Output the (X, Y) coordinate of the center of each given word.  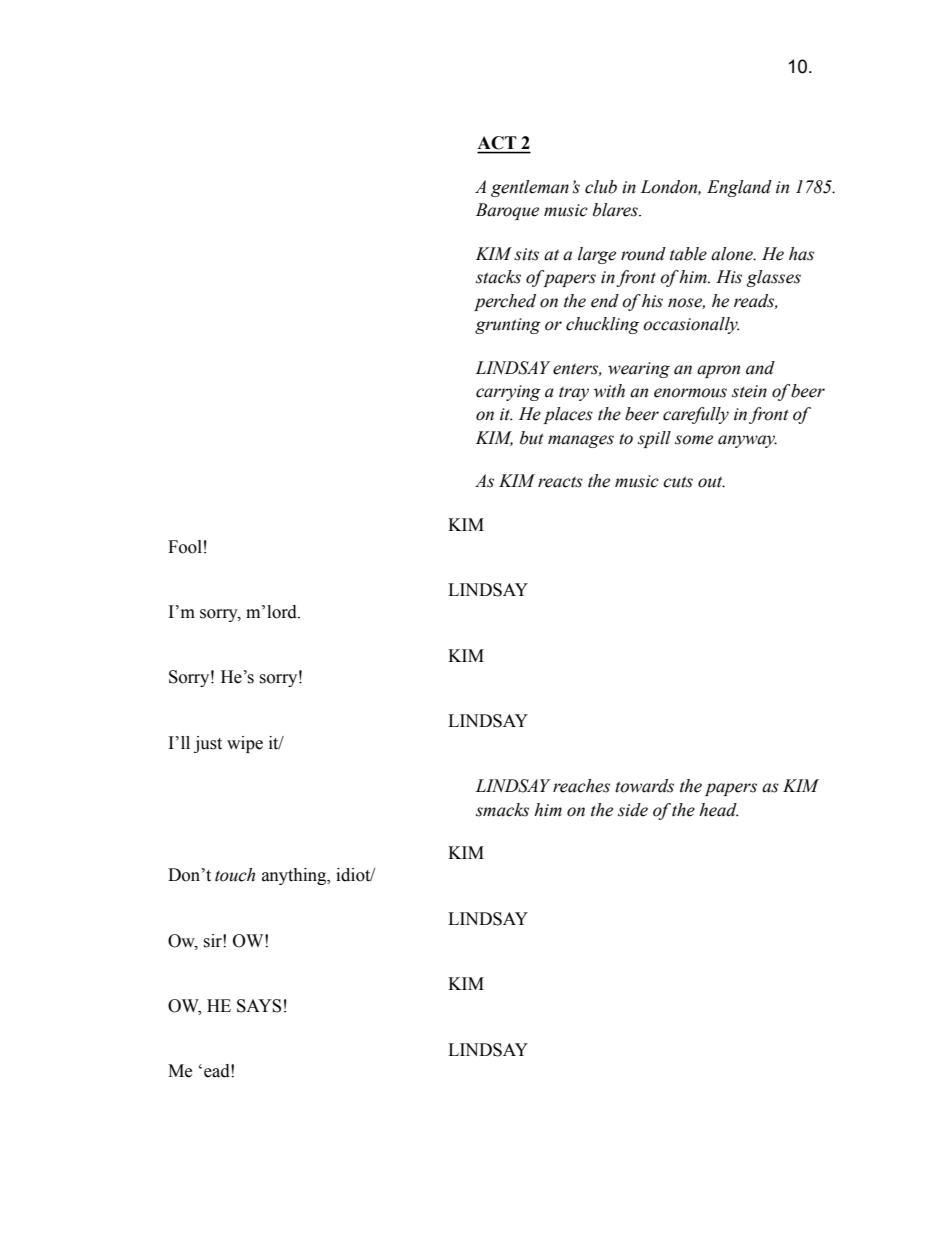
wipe (245, 744)
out (711, 482)
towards (644, 786)
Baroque (507, 211)
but (532, 438)
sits (526, 254)
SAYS (259, 1006)
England (739, 188)
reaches (581, 786)
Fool (185, 547)
